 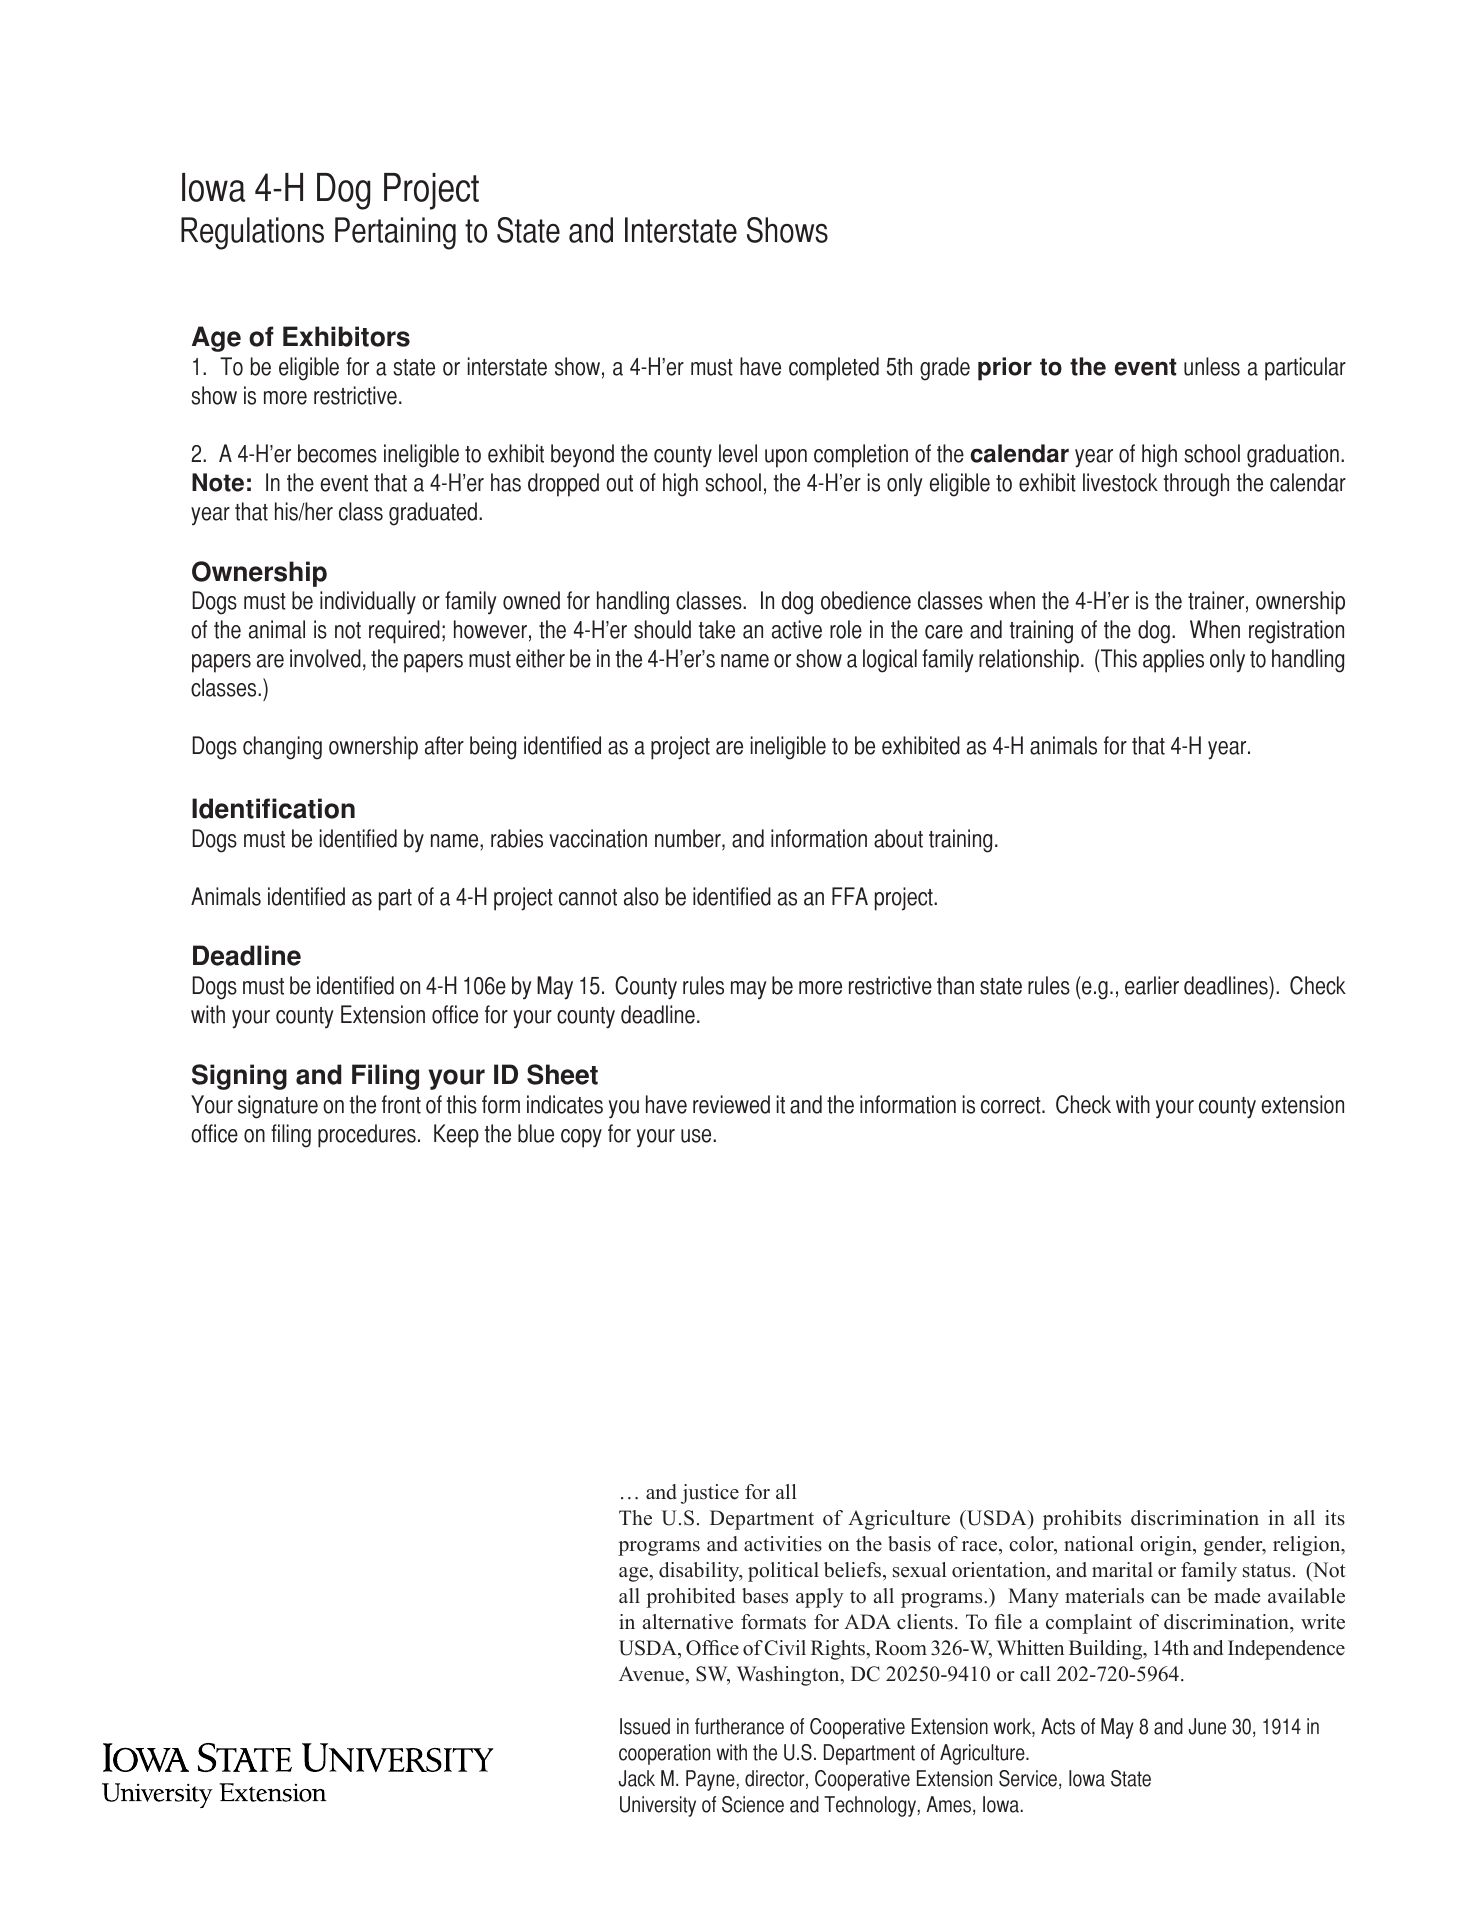 I want to click on earlier, so click(x=1152, y=985).
